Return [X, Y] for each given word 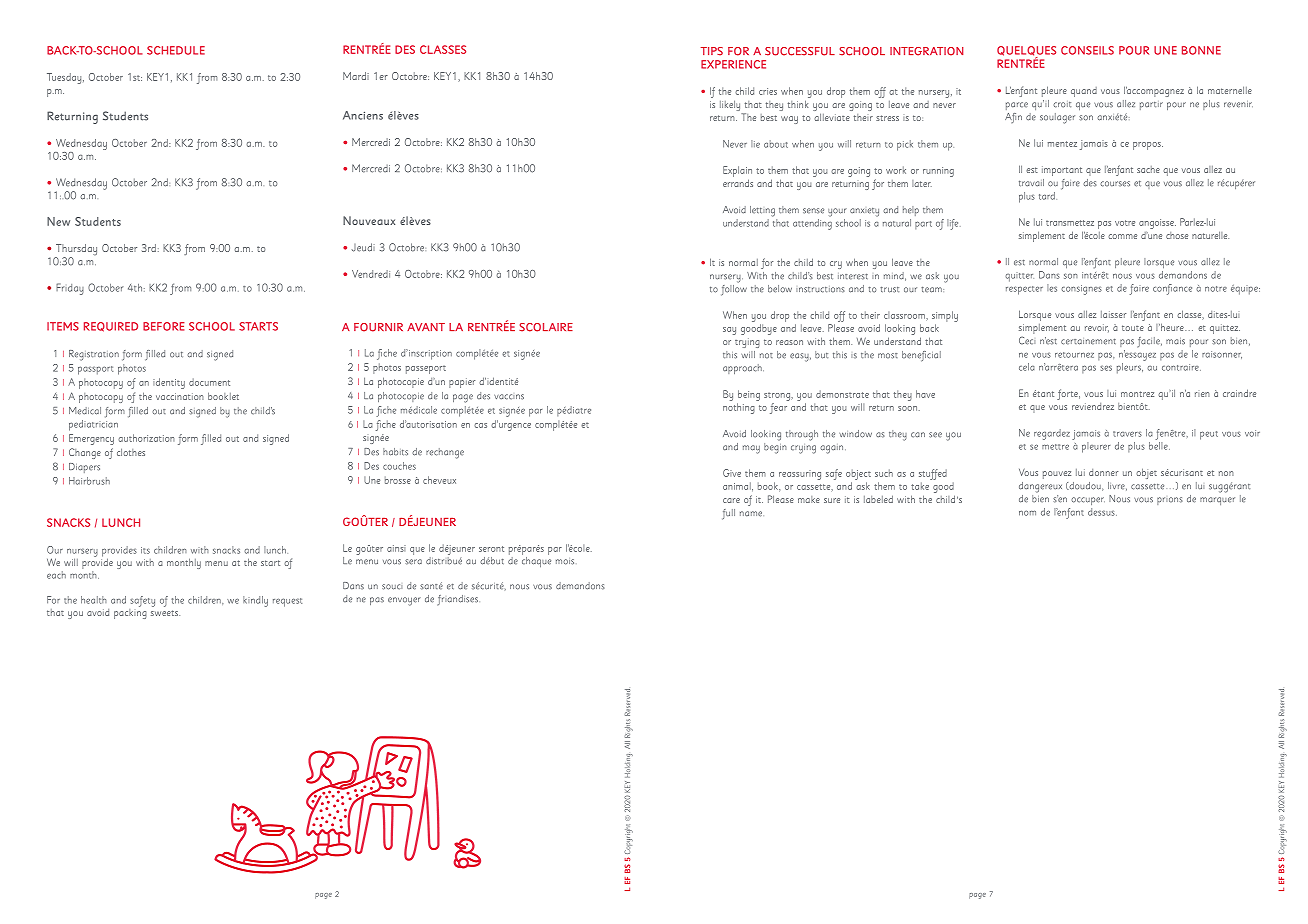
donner [1103, 472]
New [58, 221]
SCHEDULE [176, 50]
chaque [536, 561]
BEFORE [164, 326]
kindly [255, 601]
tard [1048, 196]
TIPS [712, 51]
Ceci [1027, 340]
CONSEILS [1087, 50]
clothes [131, 452]
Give [732, 473]
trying [747, 343]
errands [738, 183]
